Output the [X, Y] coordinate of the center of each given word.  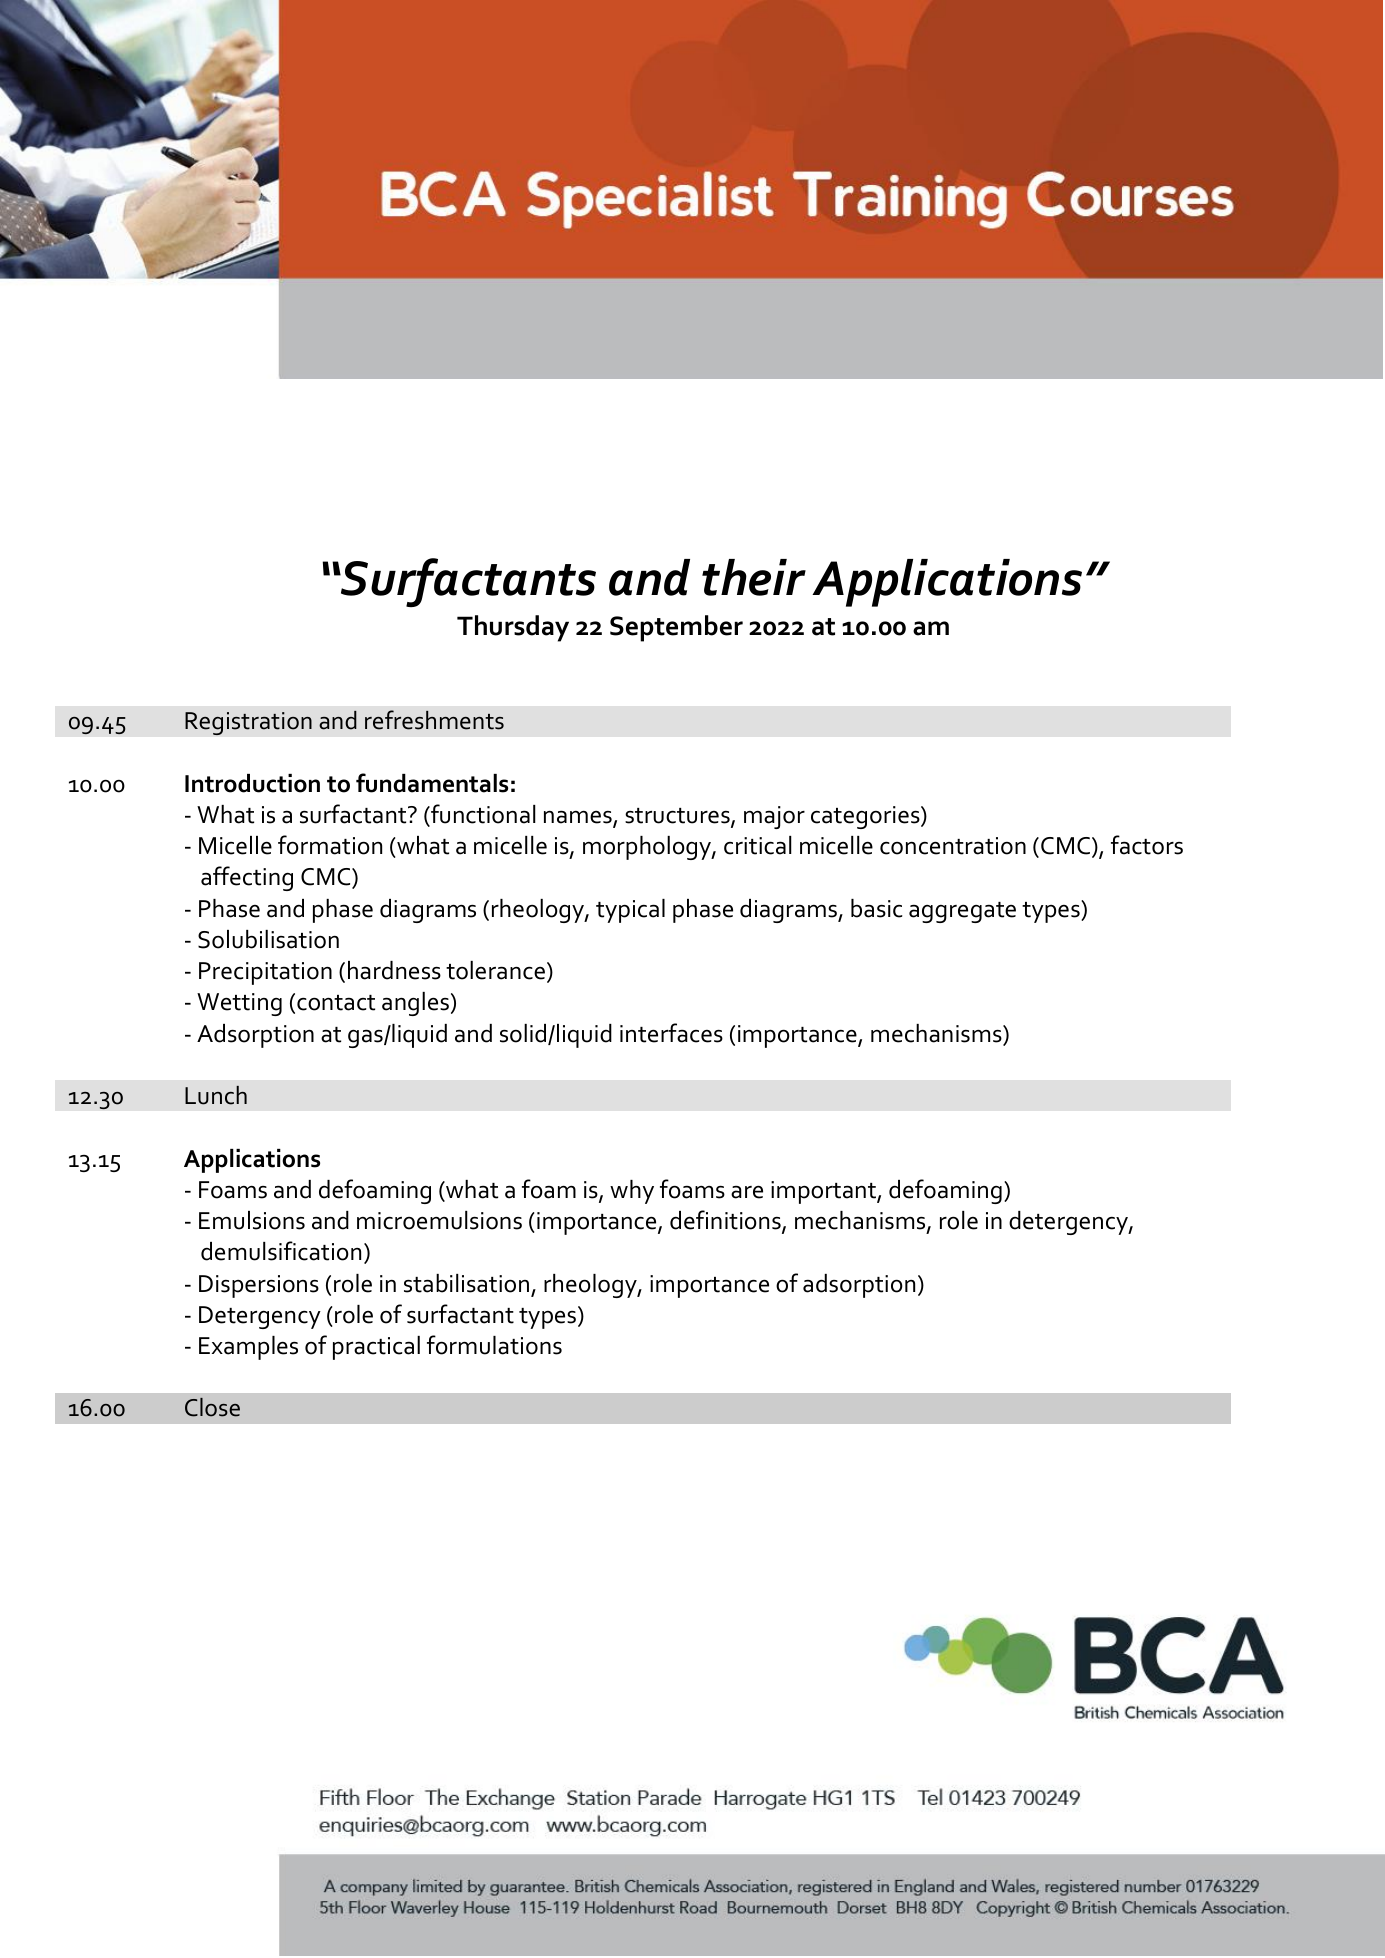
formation [330, 845]
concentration [953, 846]
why [632, 1192]
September [676, 628]
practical [376, 1348]
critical [758, 845]
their [754, 577]
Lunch [216, 1095]
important [824, 1192]
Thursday [513, 628]
